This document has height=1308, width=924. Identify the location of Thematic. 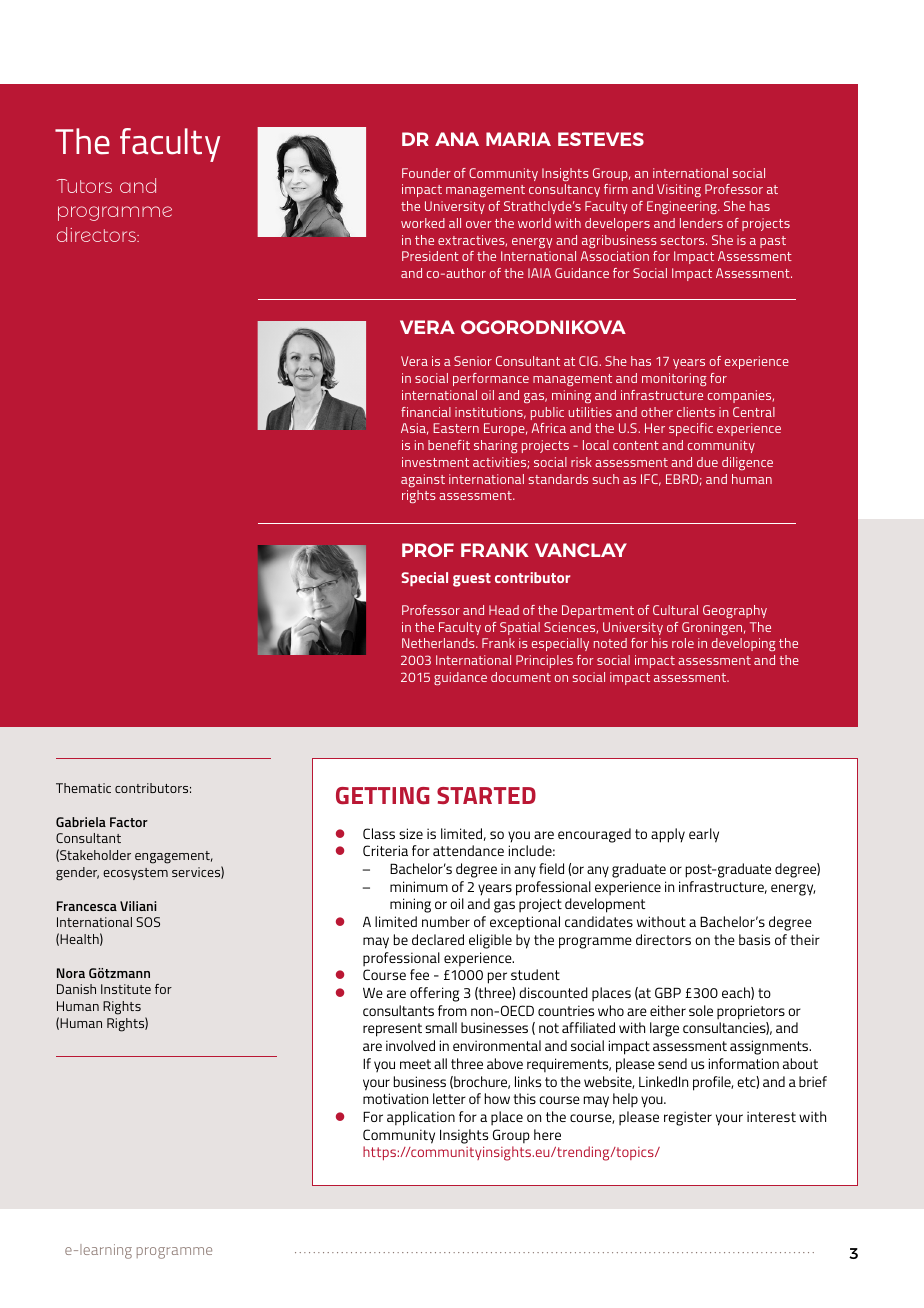
(83, 788).
